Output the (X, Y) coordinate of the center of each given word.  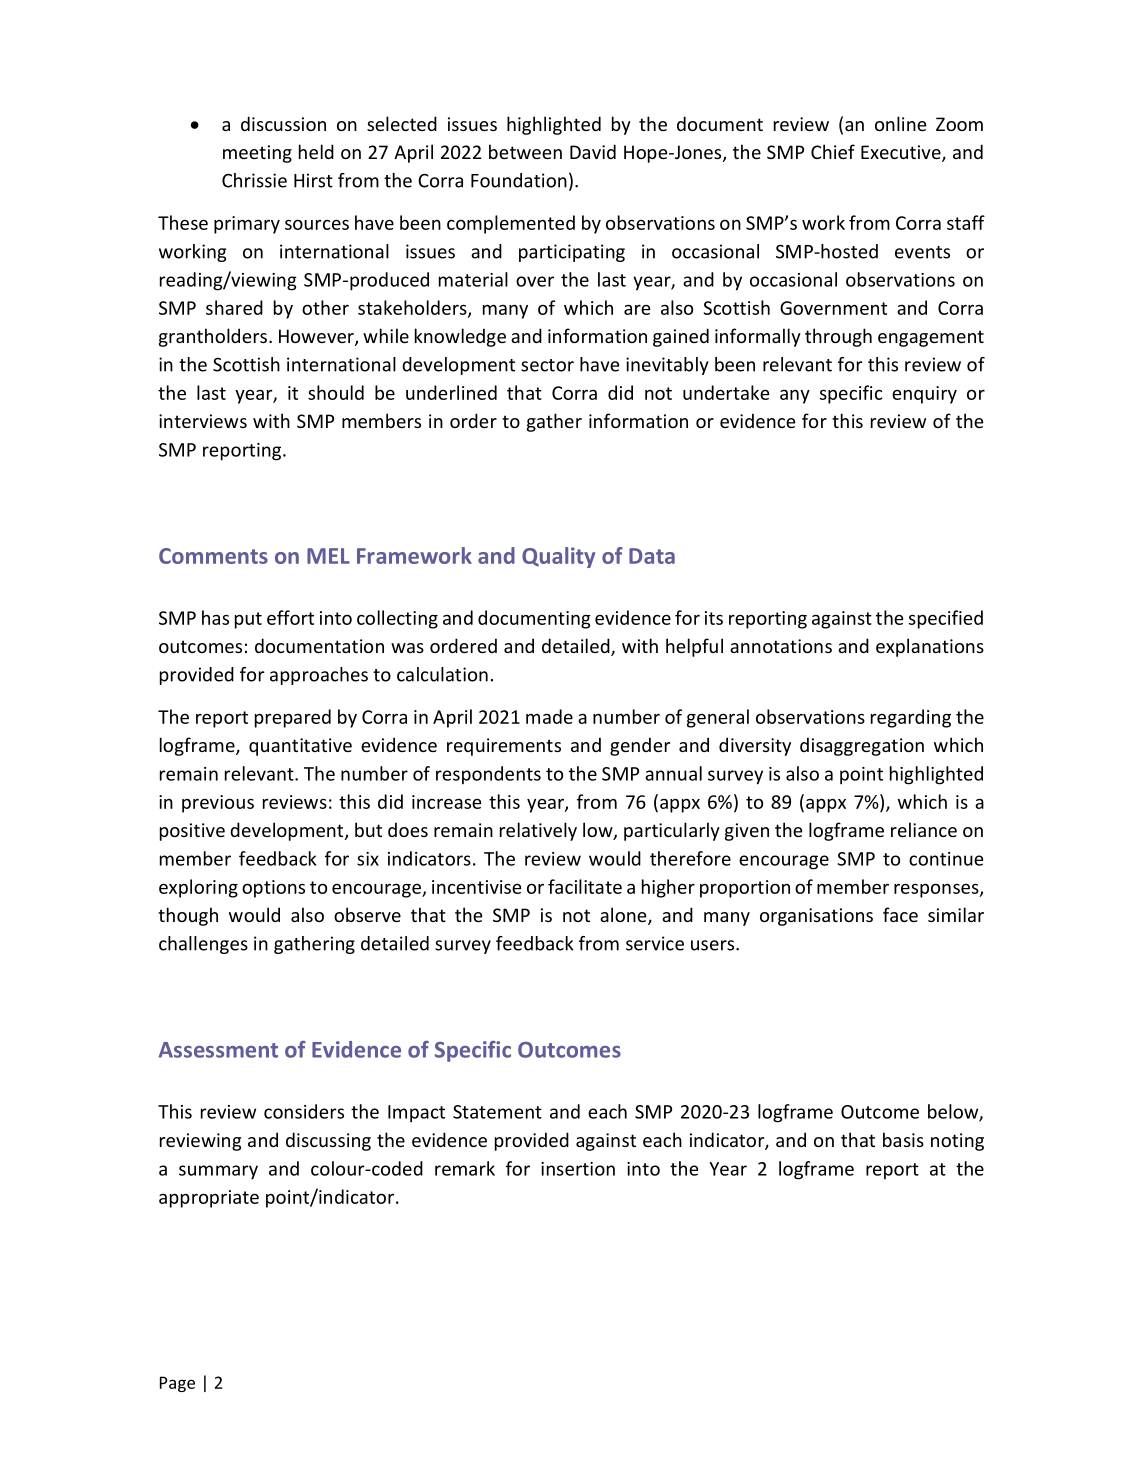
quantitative (300, 747)
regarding (911, 718)
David (593, 151)
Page (177, 1384)
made (549, 716)
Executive (902, 153)
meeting (257, 154)
